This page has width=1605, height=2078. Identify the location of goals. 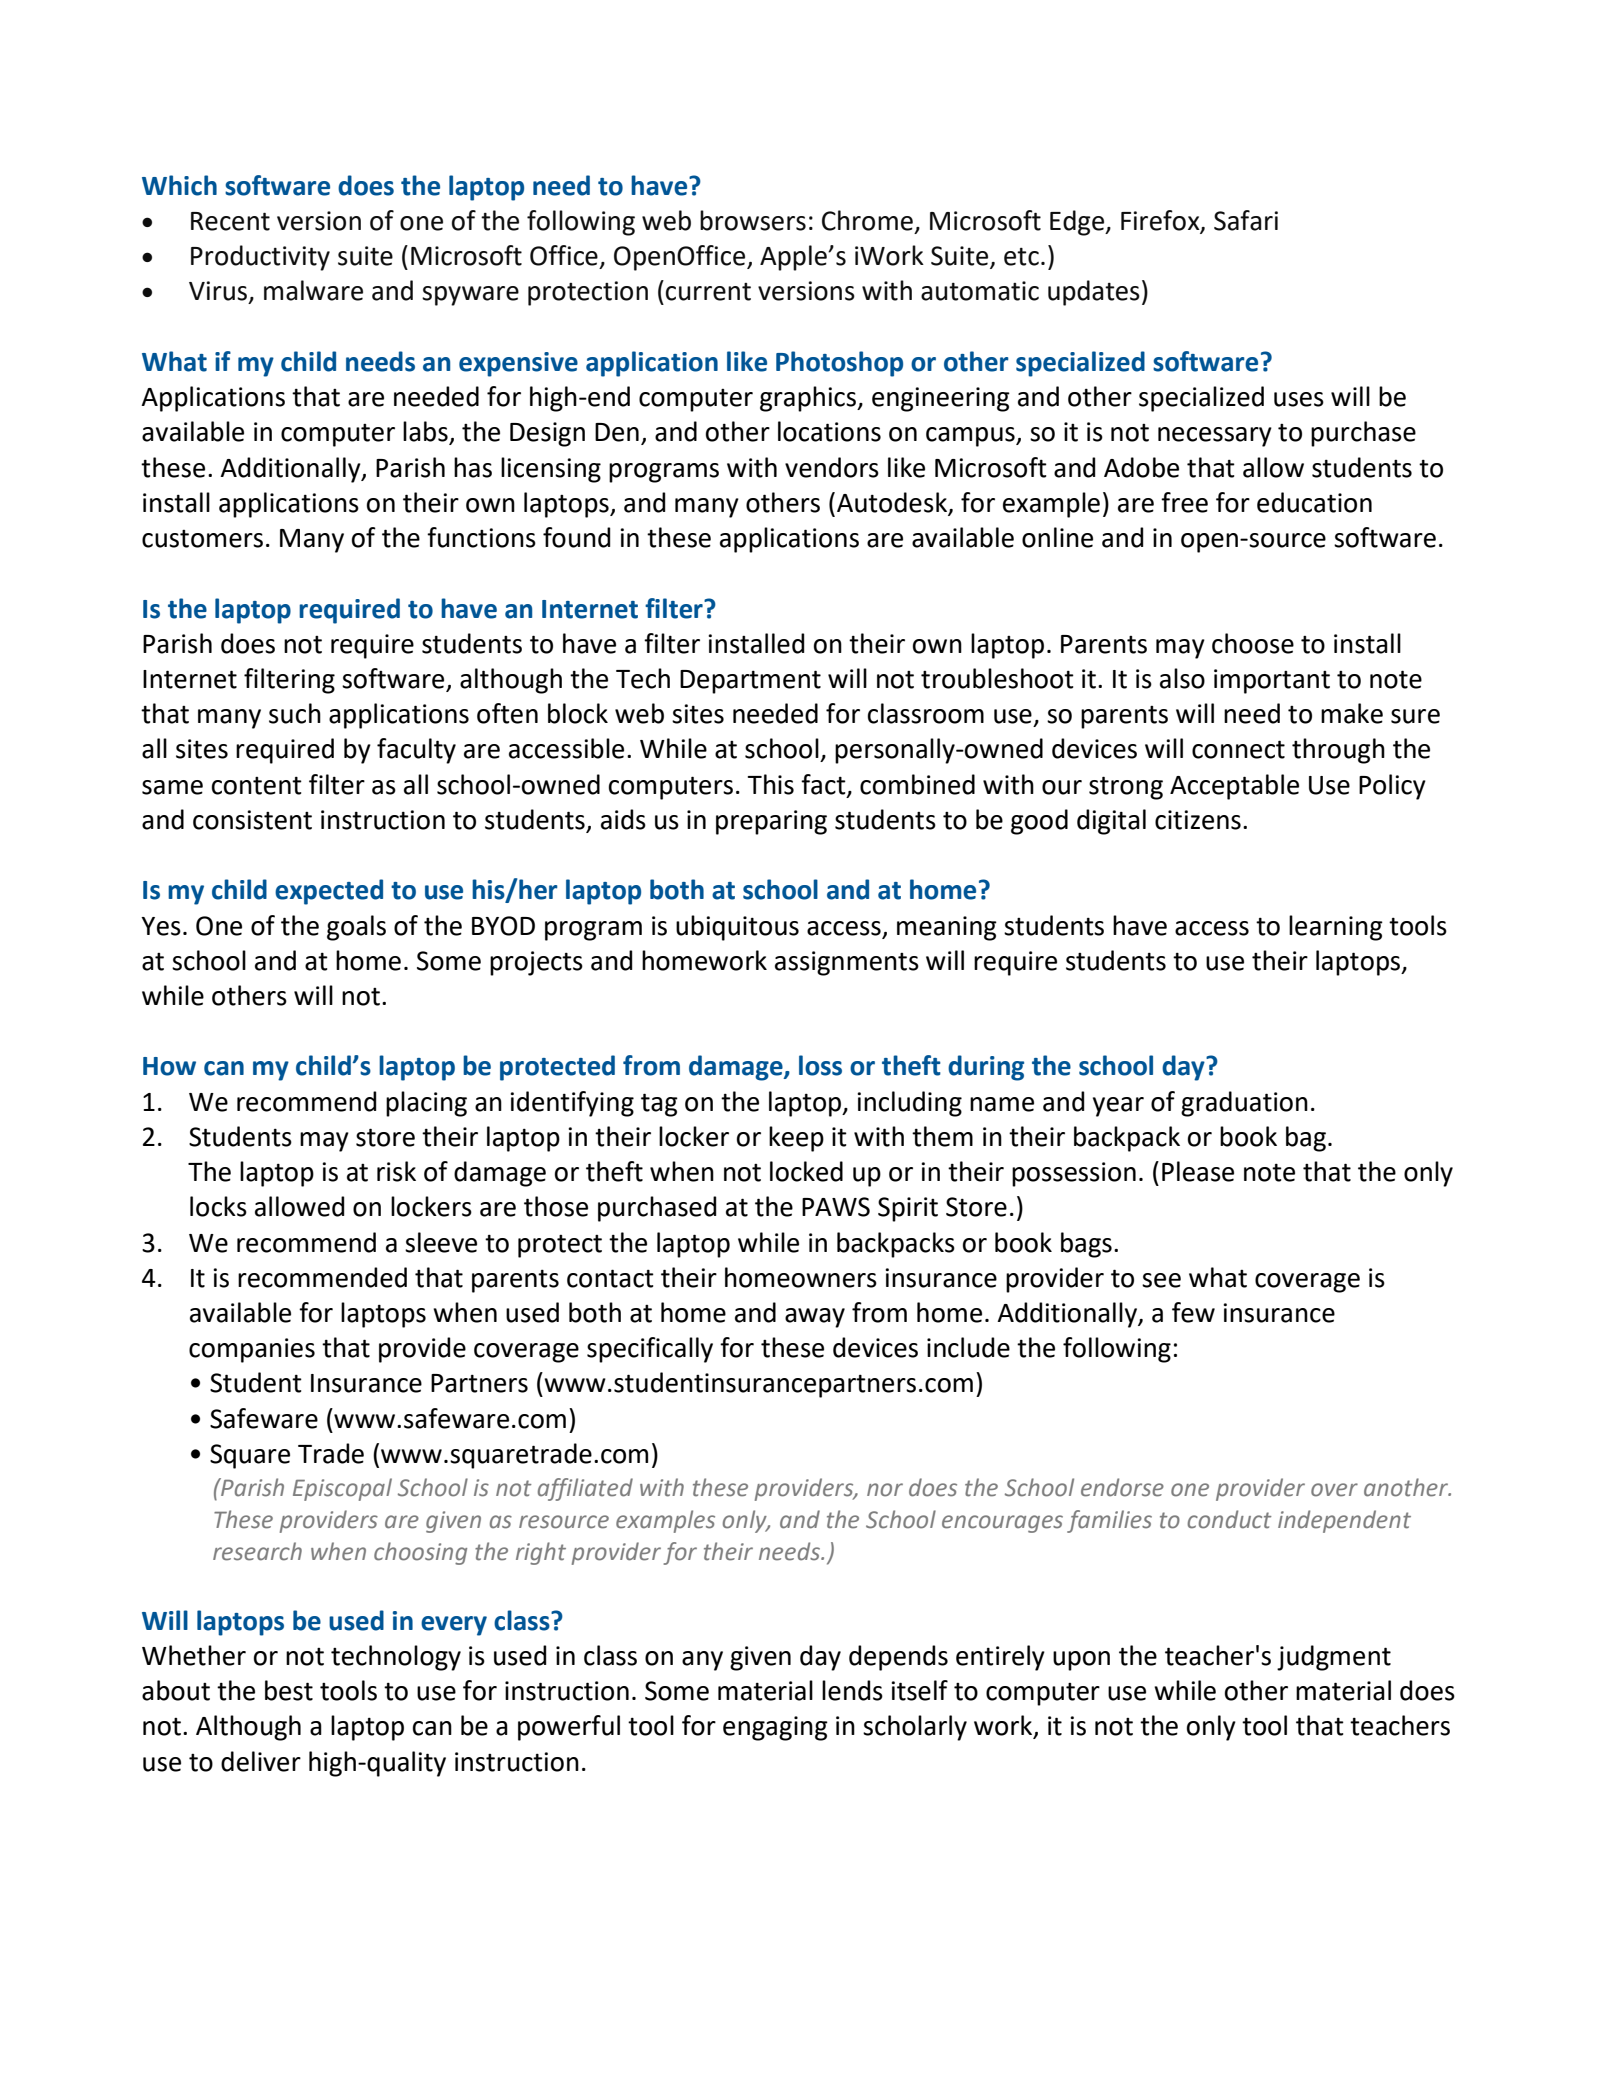
(356, 928).
